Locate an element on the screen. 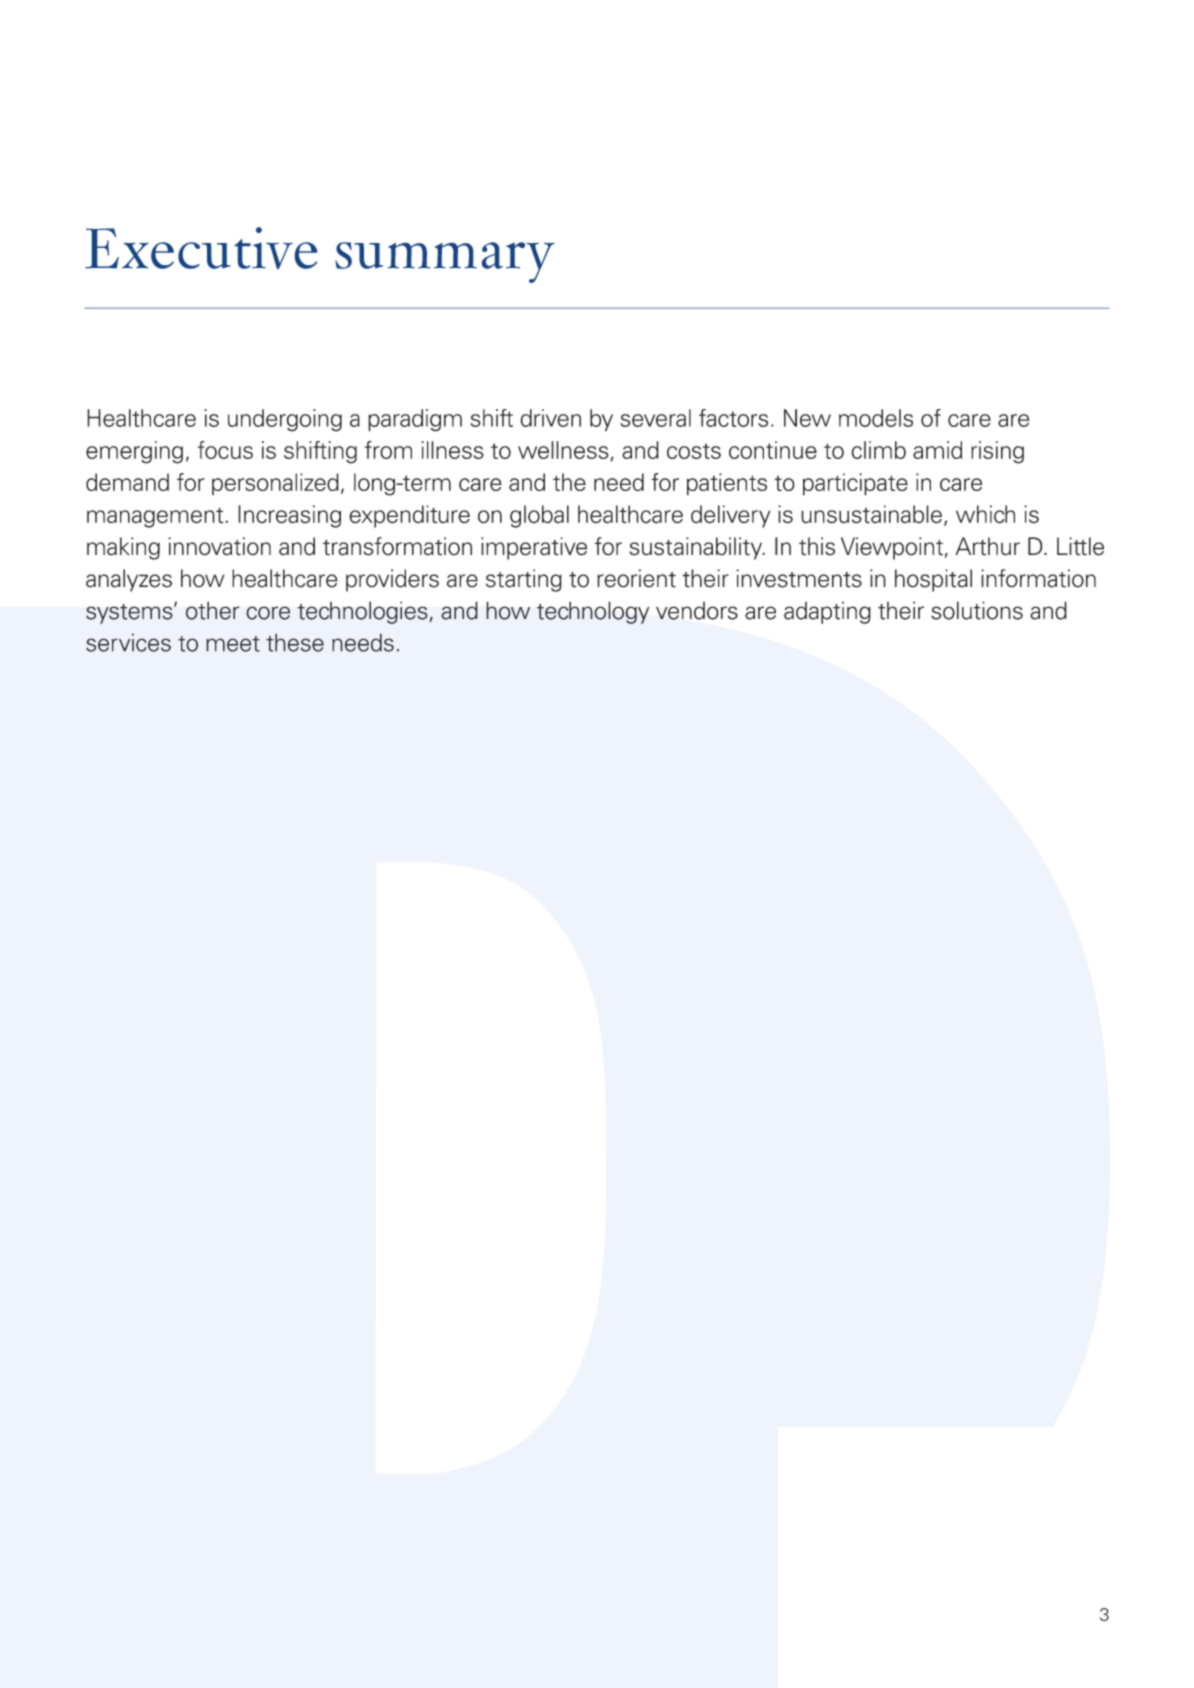 The image size is (1194, 1688). wellness is located at coordinates (563, 450).
